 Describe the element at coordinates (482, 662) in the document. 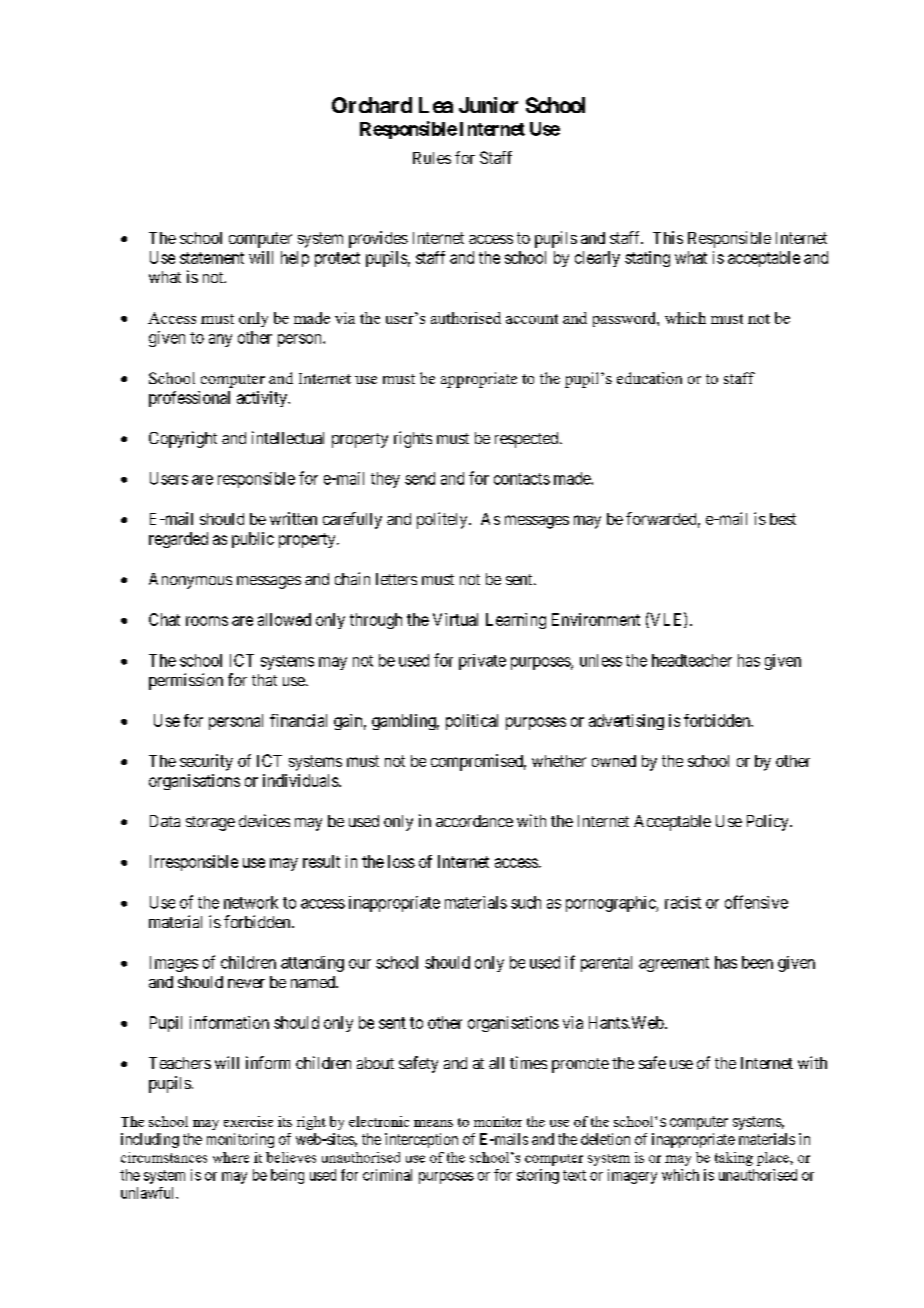

I see `private` at that location.
